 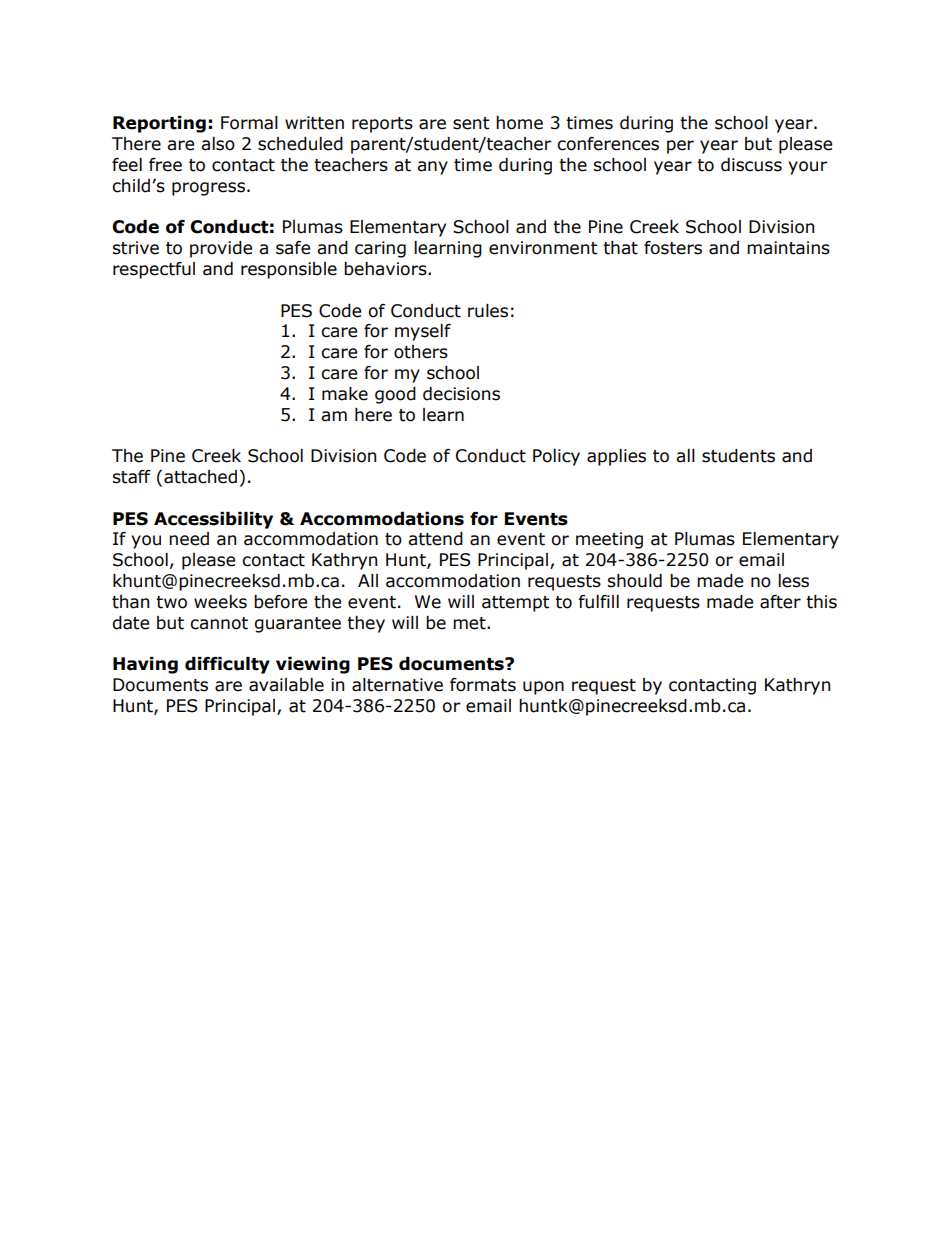 What do you see at coordinates (793, 581) in the page?
I see `less` at bounding box center [793, 581].
